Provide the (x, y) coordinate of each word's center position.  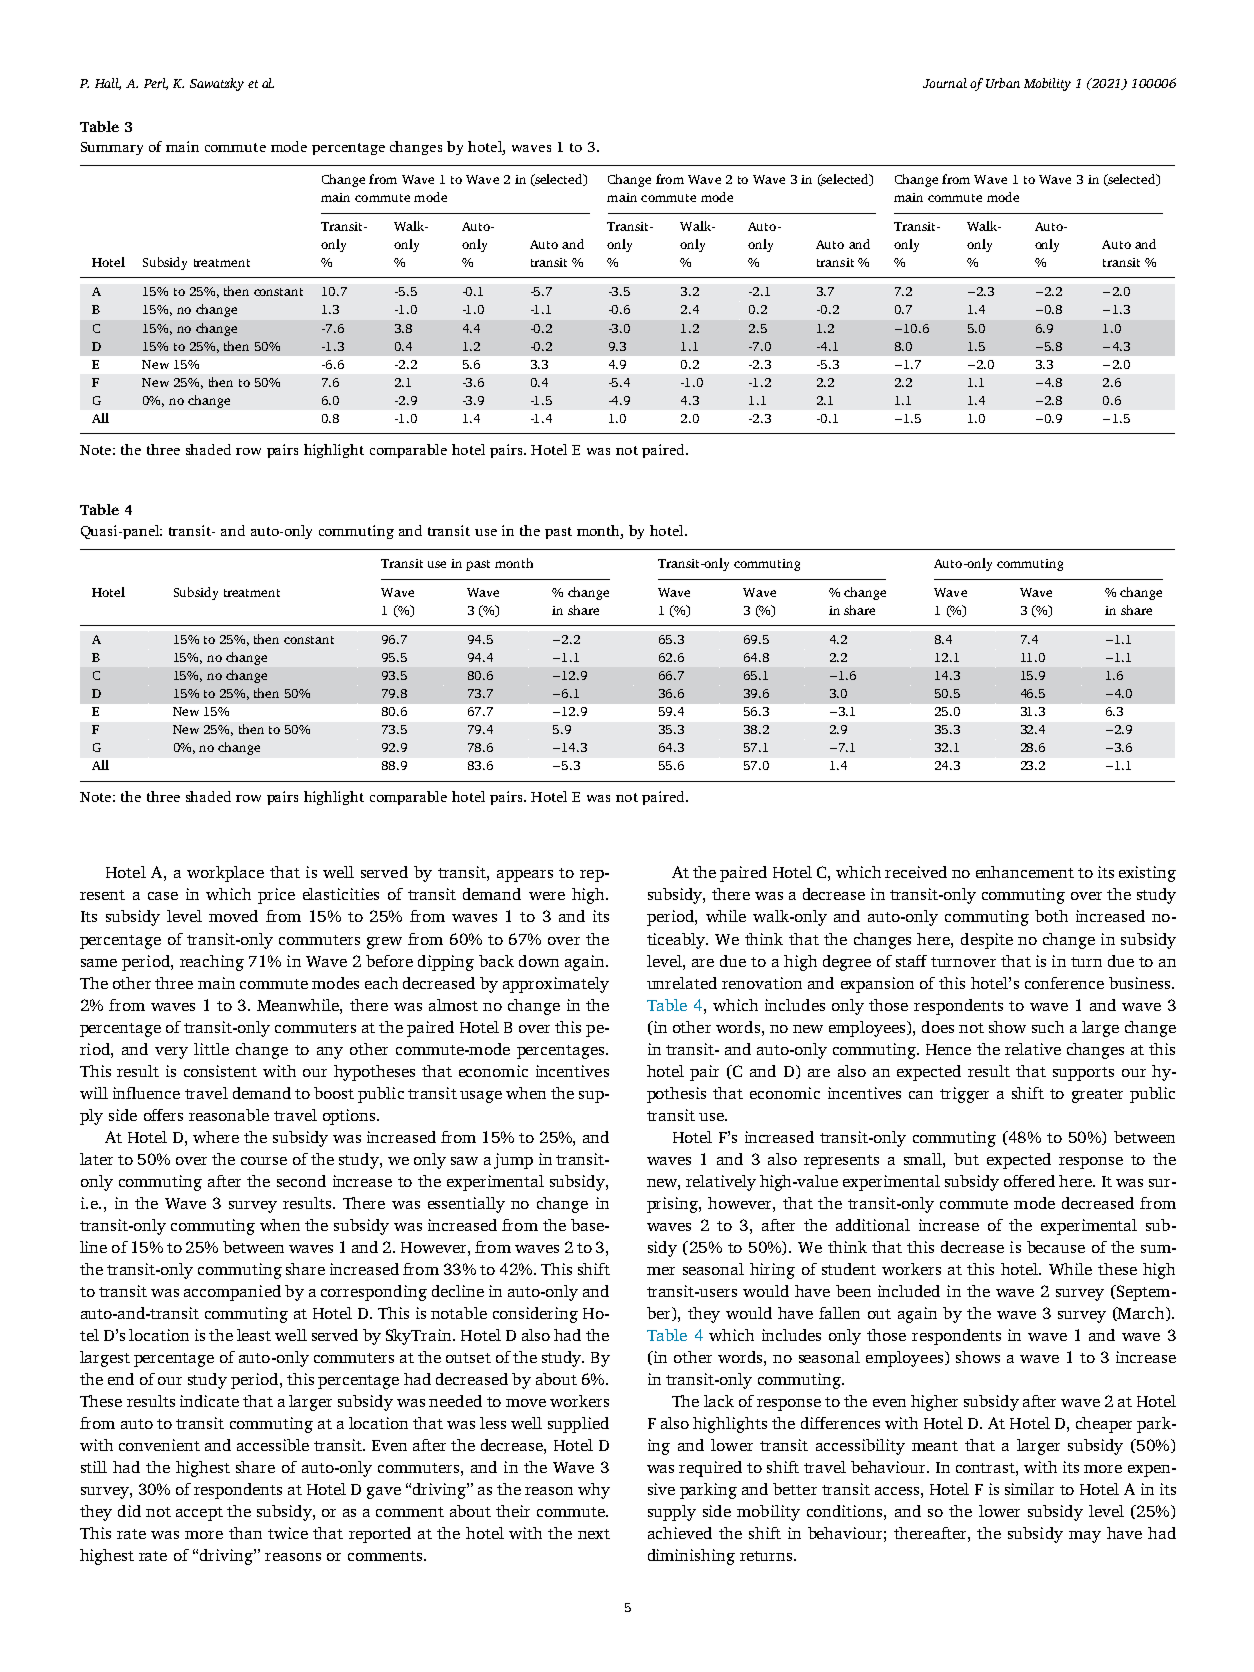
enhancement (1025, 872)
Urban (1003, 83)
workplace (225, 874)
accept (199, 1514)
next (594, 1534)
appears (525, 876)
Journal (945, 83)
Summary (112, 148)
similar (1029, 1489)
